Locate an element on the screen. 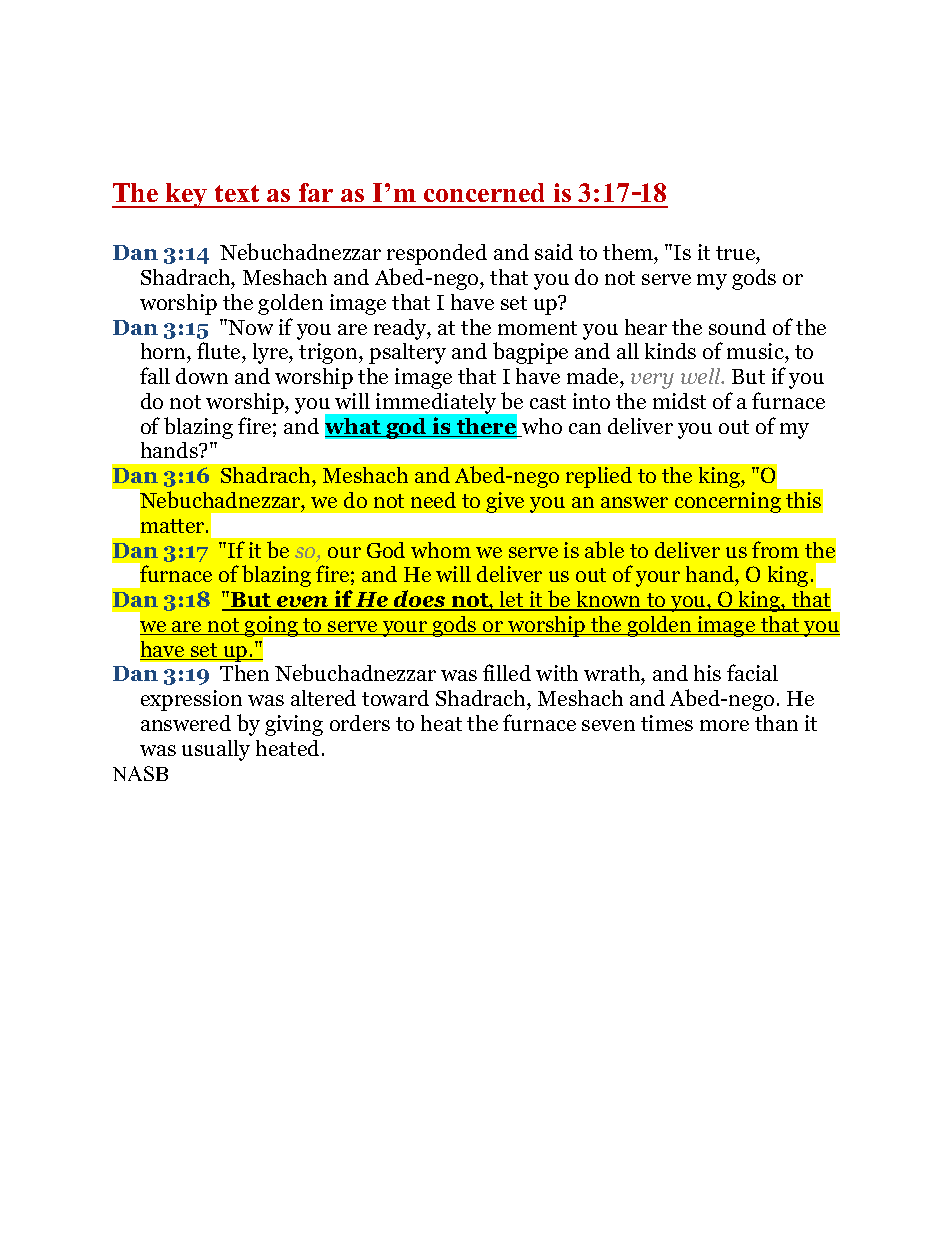  more is located at coordinates (724, 725).
